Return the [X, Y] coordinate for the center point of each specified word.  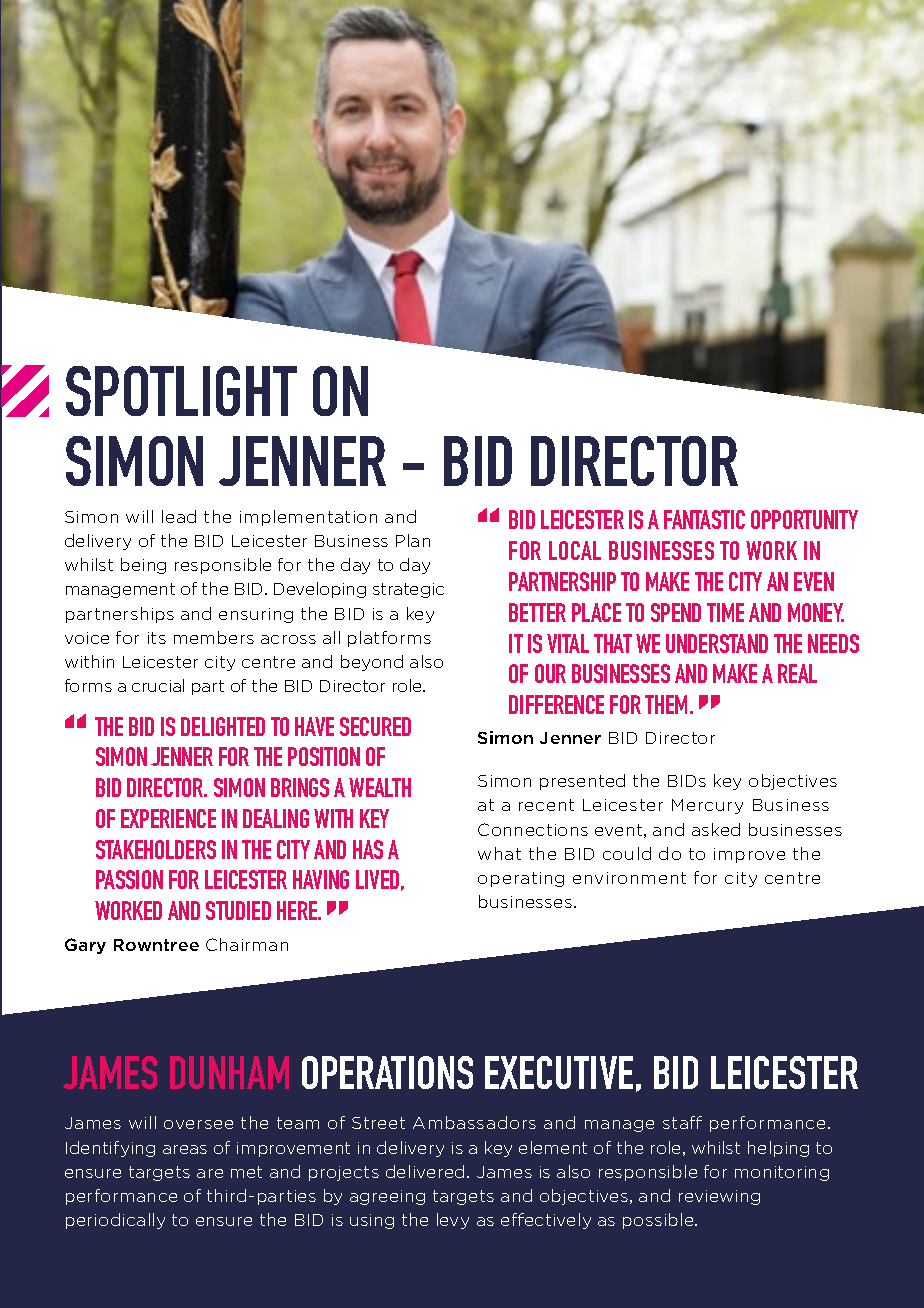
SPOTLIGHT [181, 391]
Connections [533, 829]
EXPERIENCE [168, 818]
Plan [413, 540]
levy [453, 1221]
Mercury [707, 806]
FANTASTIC [704, 519]
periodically [115, 1221]
